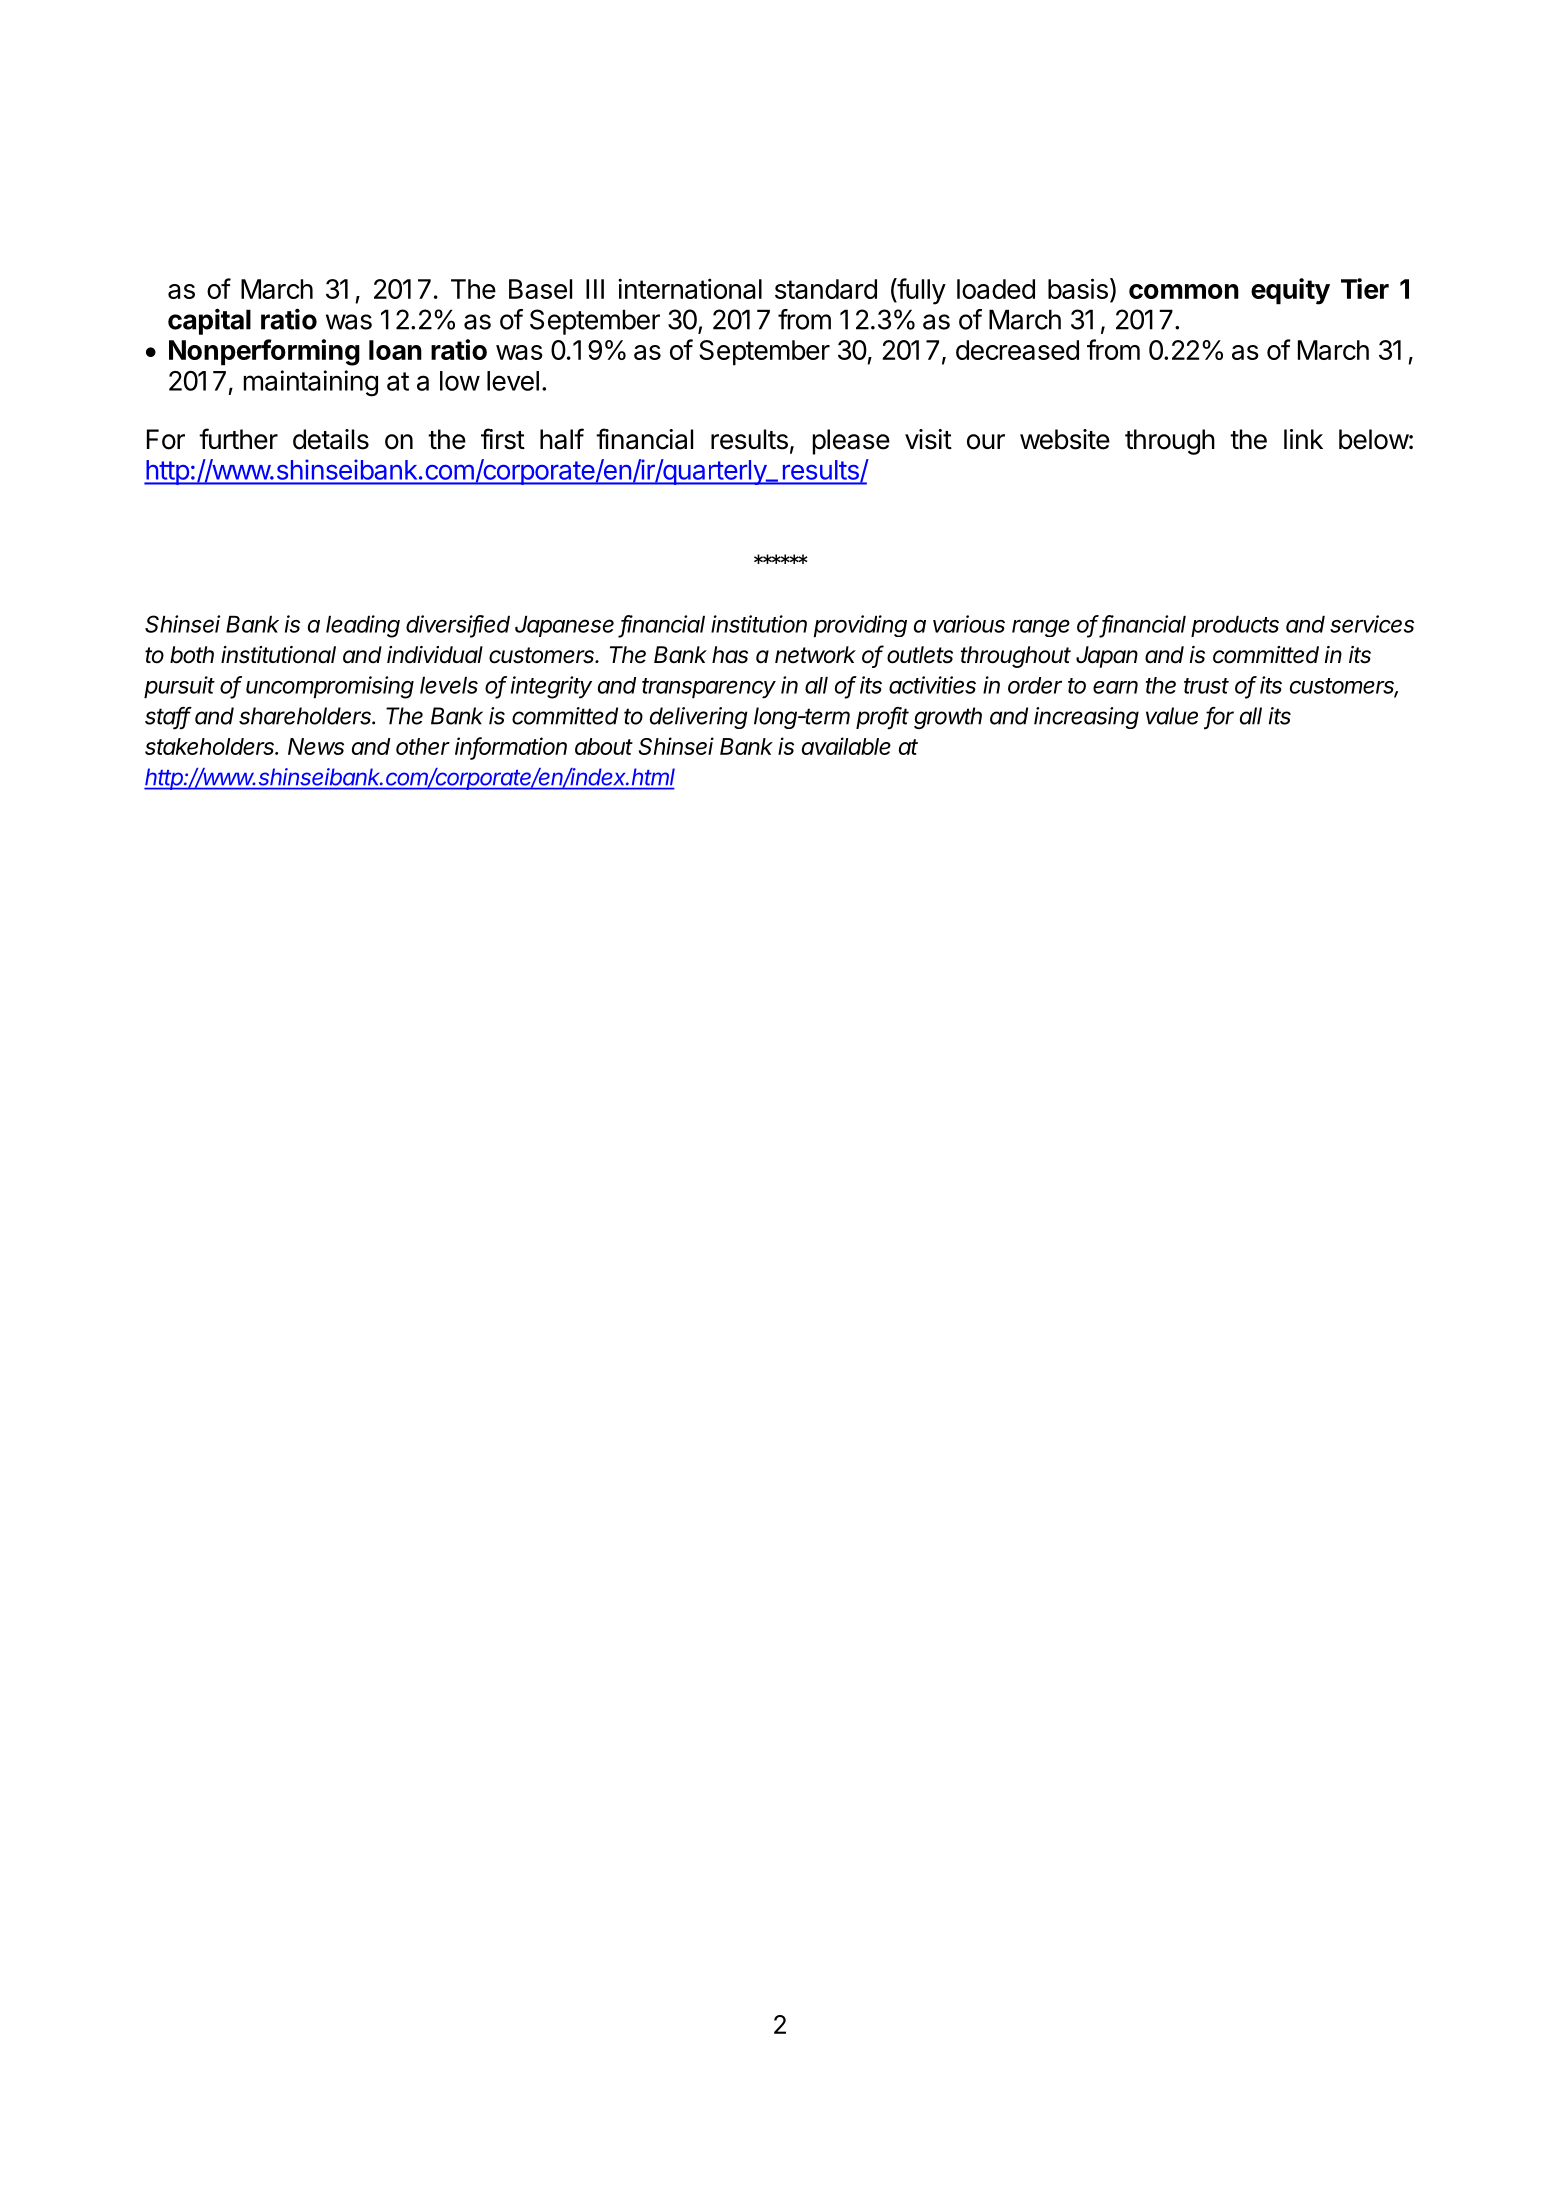 The height and width of the page is (2206, 1559). I want to click on capital, so click(209, 321).
